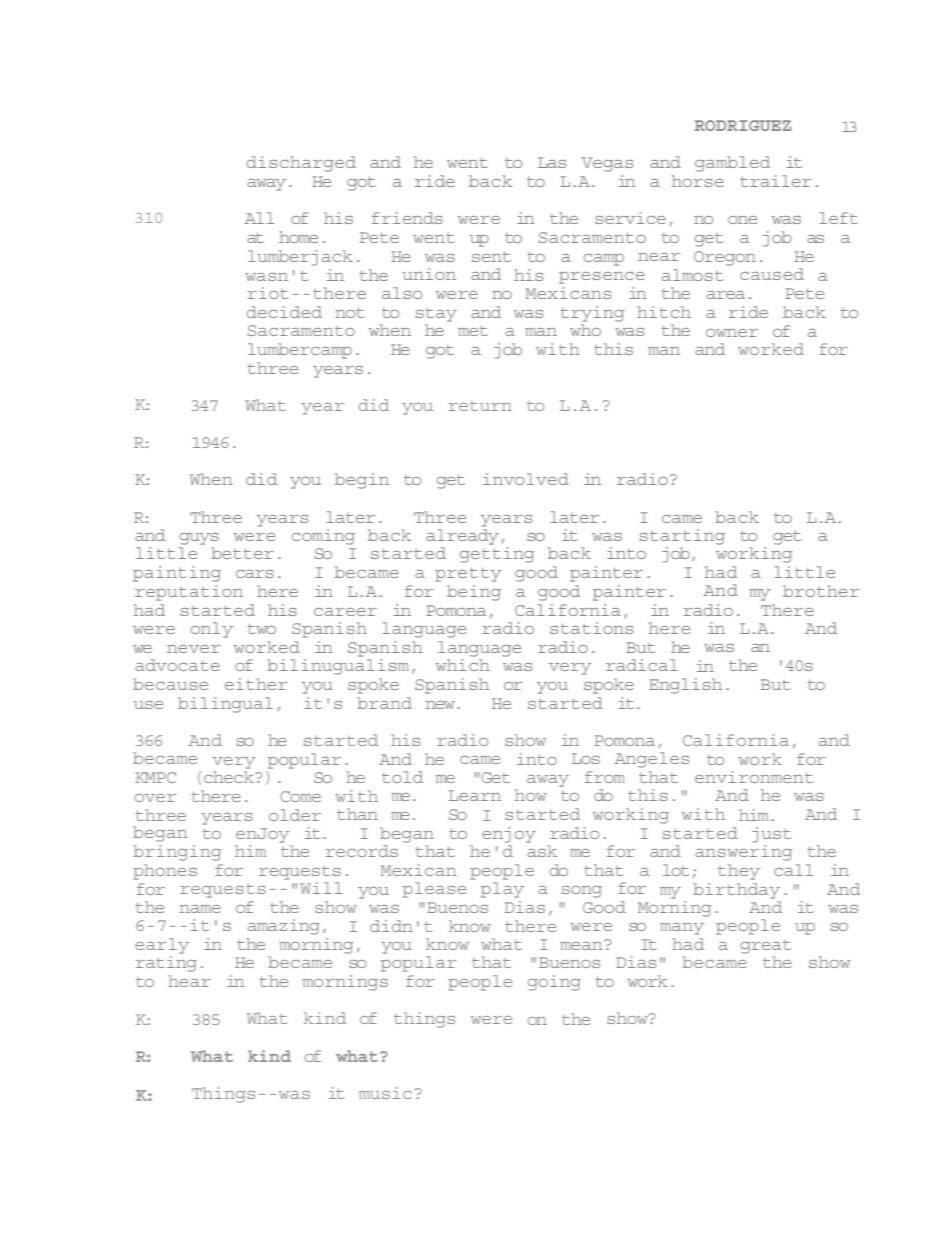  I want to click on Learn, so click(475, 795).
